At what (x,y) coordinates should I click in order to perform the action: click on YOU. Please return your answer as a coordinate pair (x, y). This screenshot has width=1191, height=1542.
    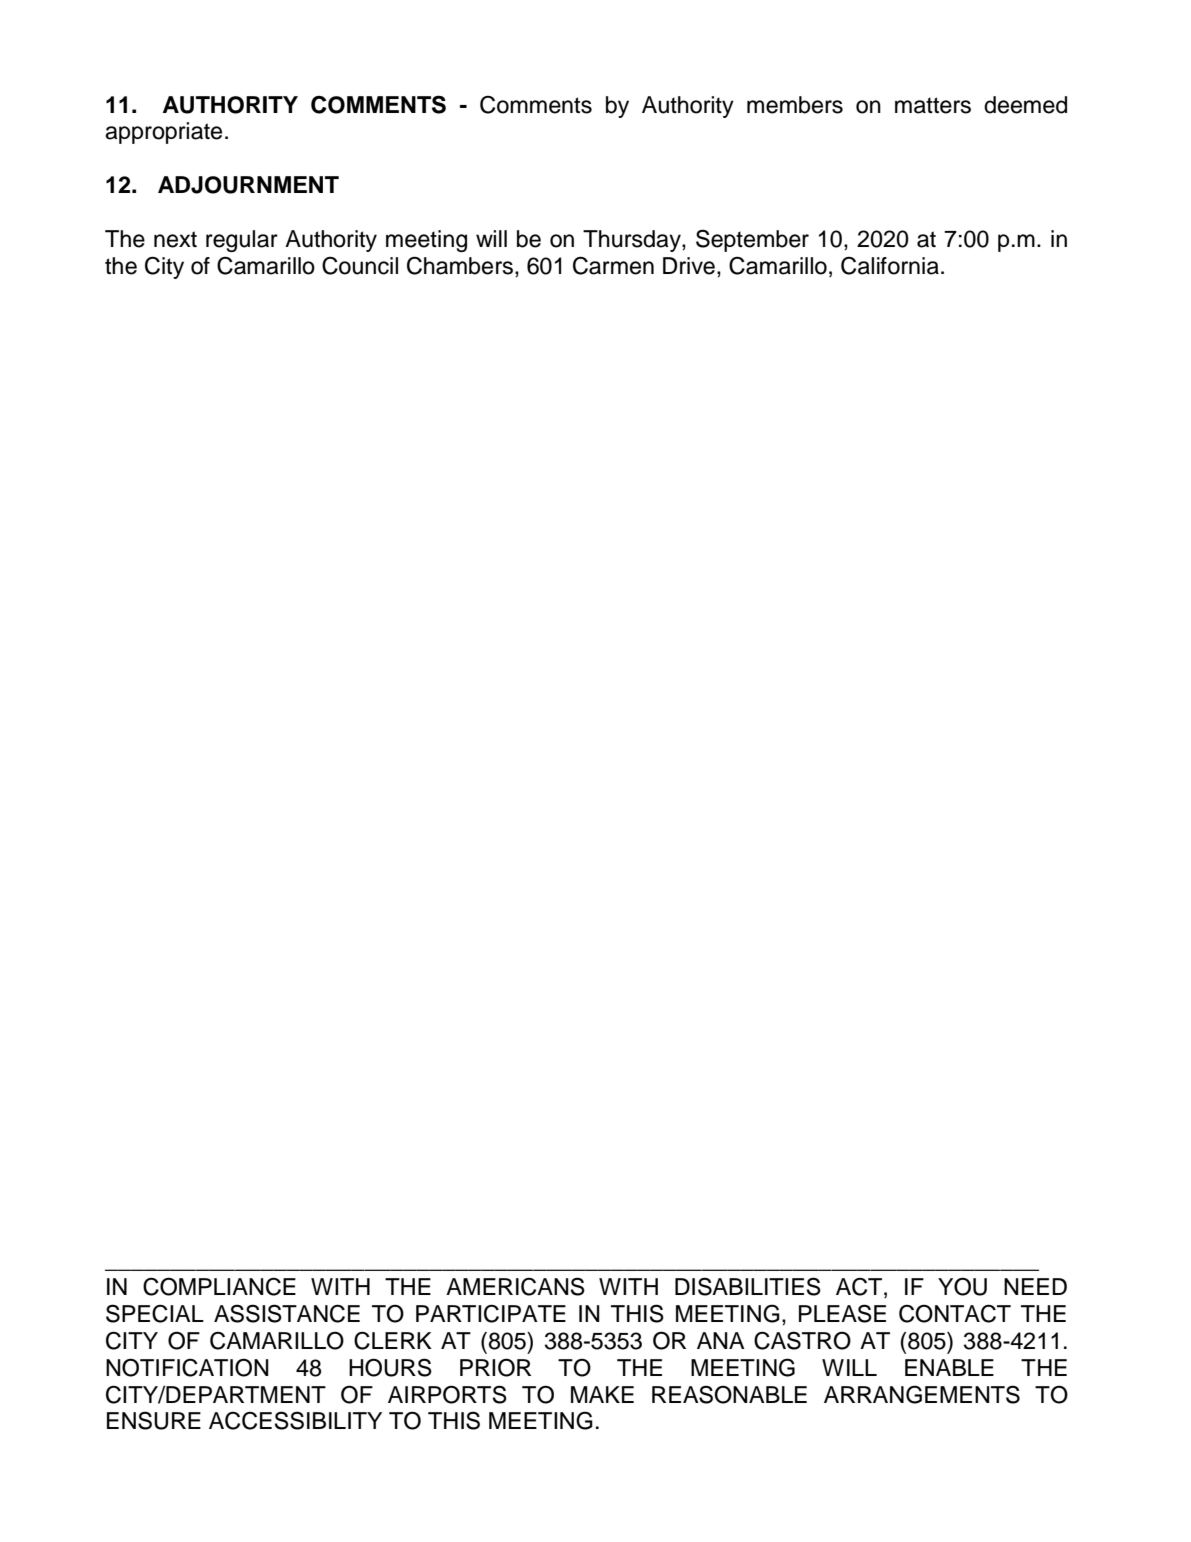
    Looking at the image, I should click on (962, 1286).
